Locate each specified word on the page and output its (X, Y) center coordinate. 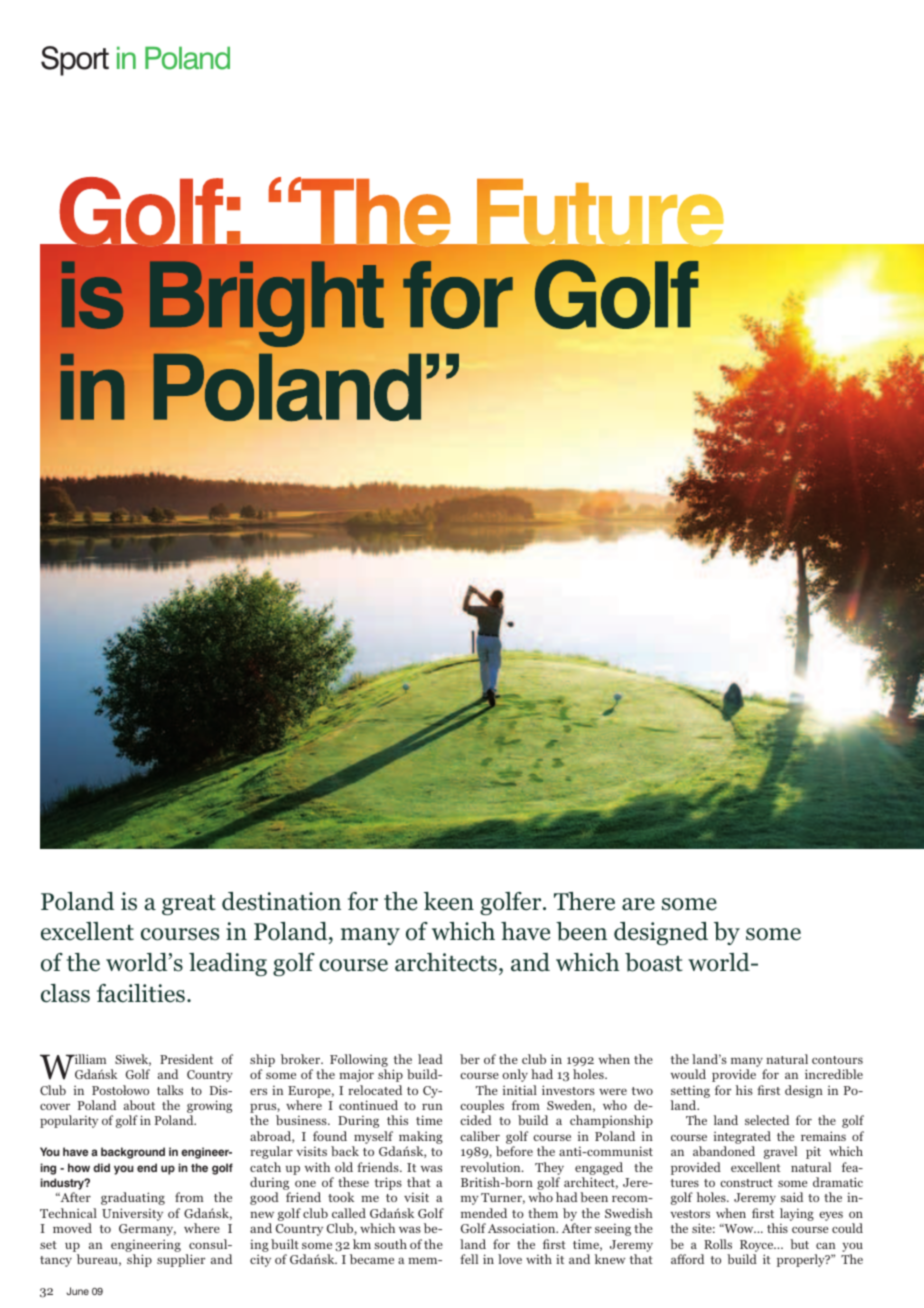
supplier (181, 1260)
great (189, 905)
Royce (758, 1246)
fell (469, 1259)
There (584, 901)
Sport (75, 61)
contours (837, 1060)
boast (654, 962)
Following (359, 1060)
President (186, 1059)
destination (281, 901)
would (688, 1074)
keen (449, 901)
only (515, 1075)
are (638, 904)
